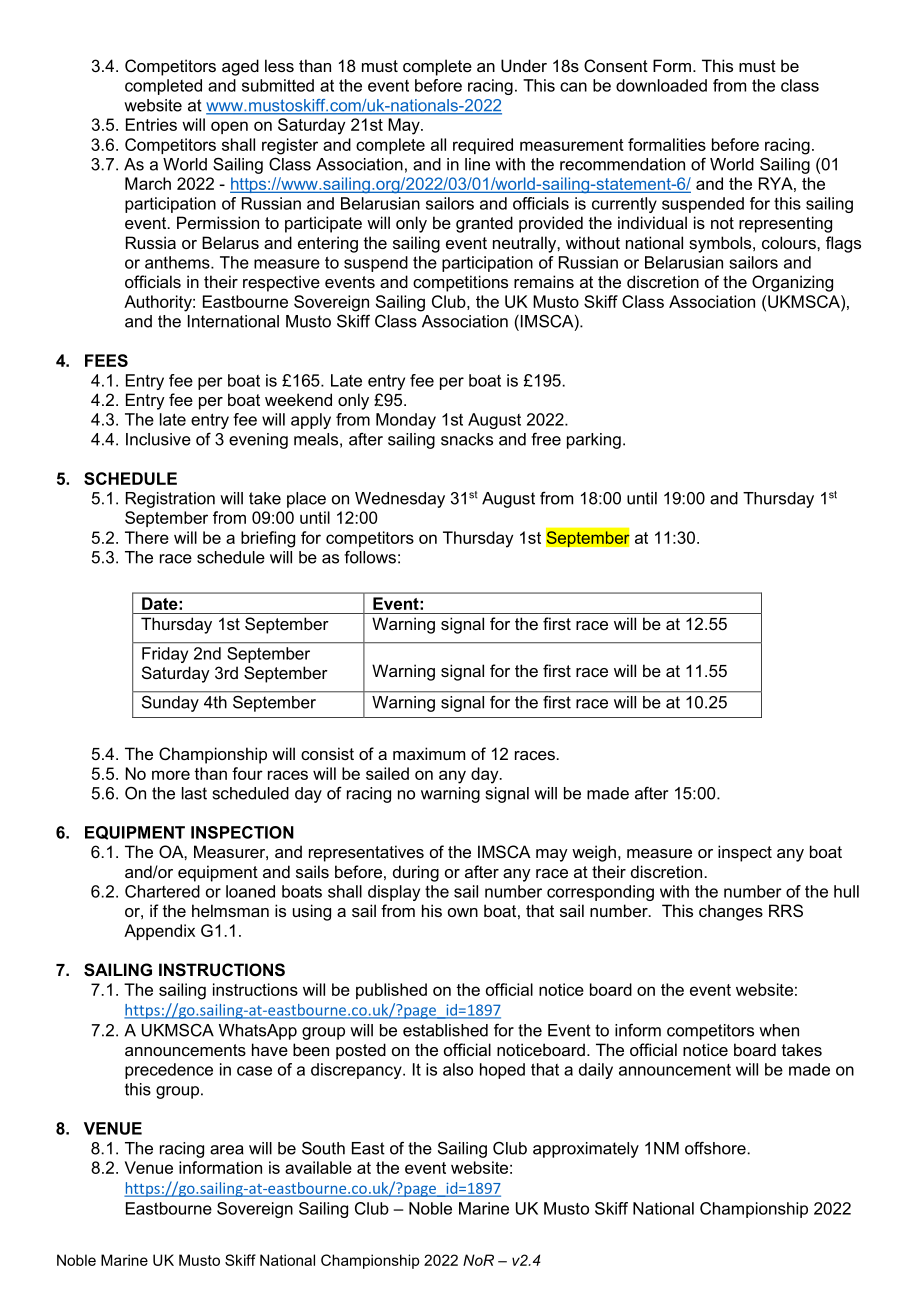 The image size is (924, 1308). I want to click on downloaded, so click(661, 85).
